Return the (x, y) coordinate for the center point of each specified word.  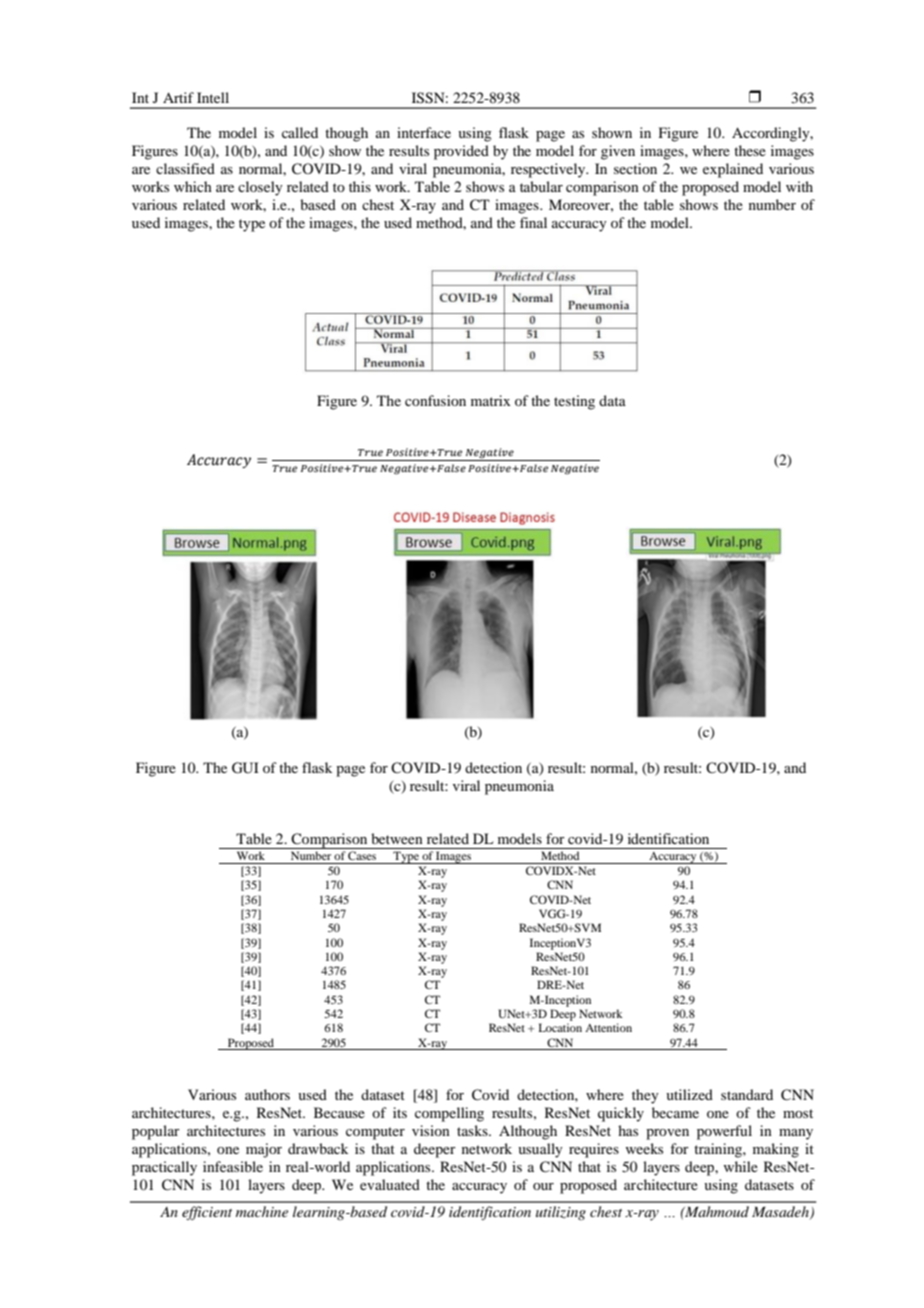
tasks (473, 1130)
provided (461, 152)
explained (733, 170)
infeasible (233, 1166)
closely (260, 188)
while (741, 1166)
